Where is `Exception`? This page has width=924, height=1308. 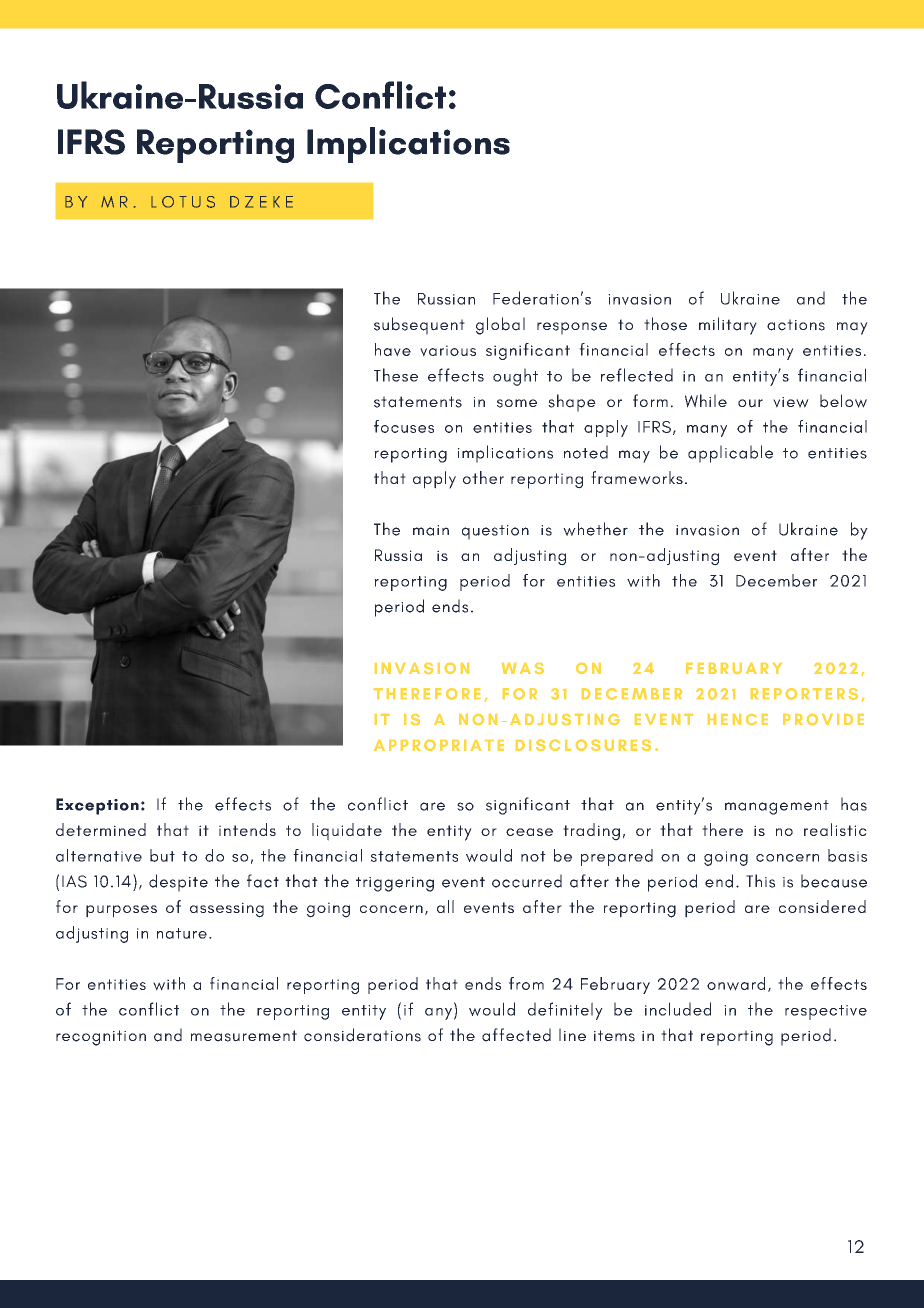
Exception is located at coordinates (97, 806).
